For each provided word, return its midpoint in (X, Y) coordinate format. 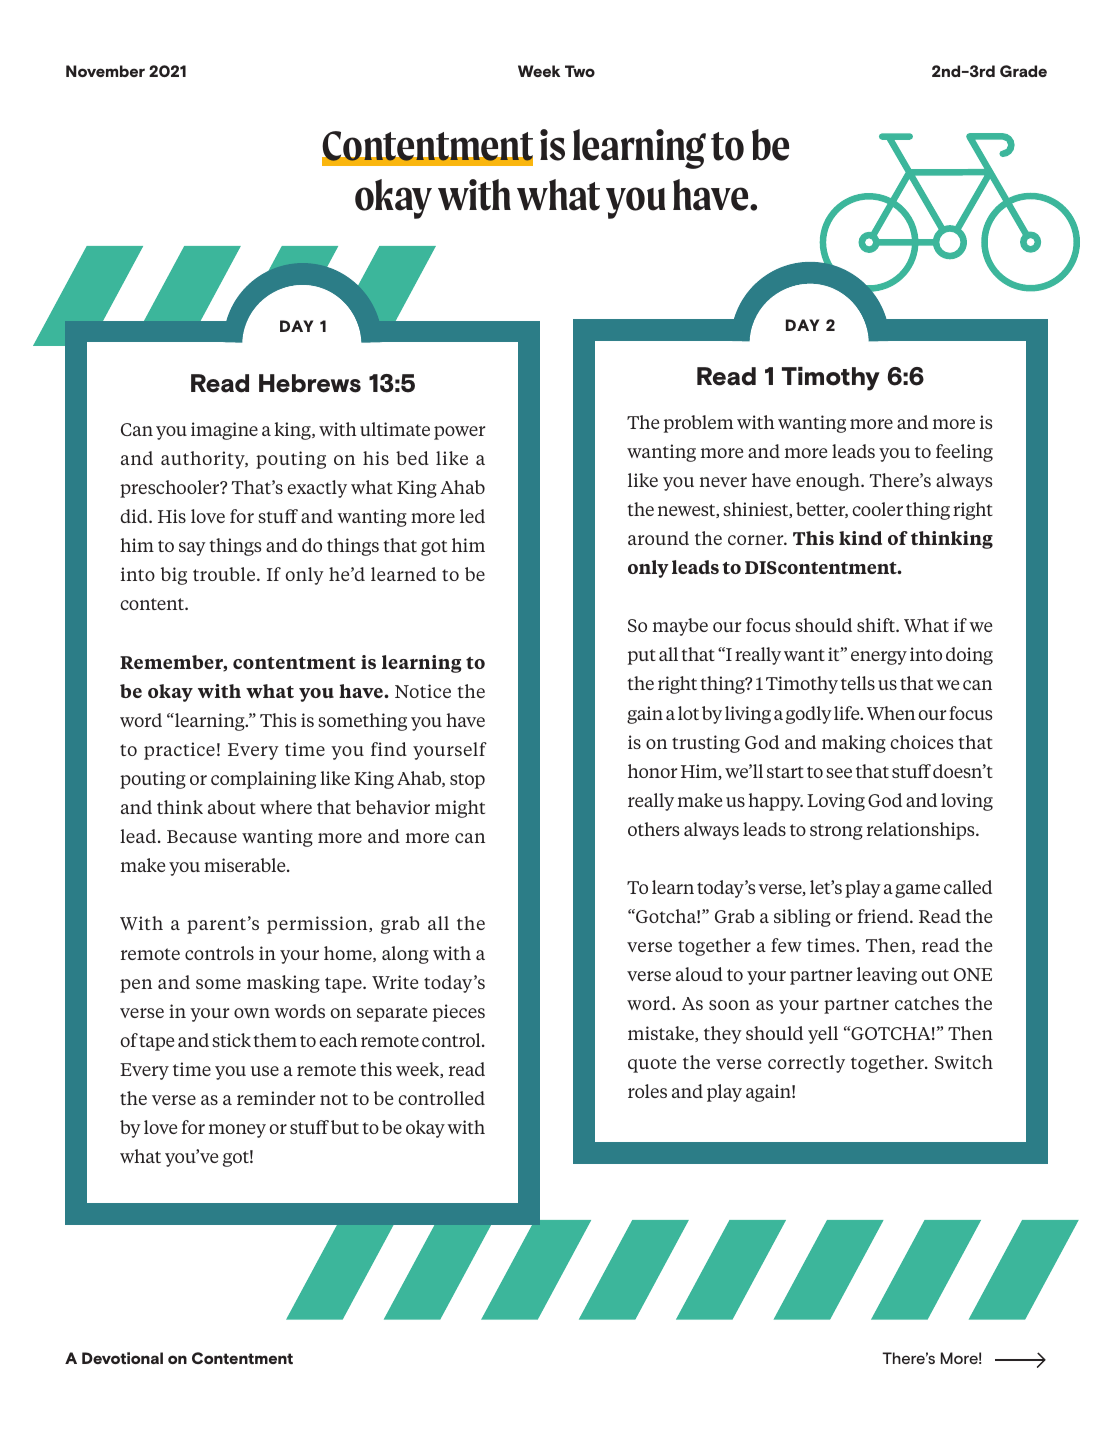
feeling (964, 453)
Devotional (122, 1358)
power (460, 433)
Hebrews (310, 383)
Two (580, 71)
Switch (964, 1062)
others (653, 829)
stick (231, 1040)
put (642, 657)
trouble (225, 574)
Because (202, 836)
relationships (922, 831)
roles (647, 1091)
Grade (1023, 71)
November (105, 71)
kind (860, 538)
